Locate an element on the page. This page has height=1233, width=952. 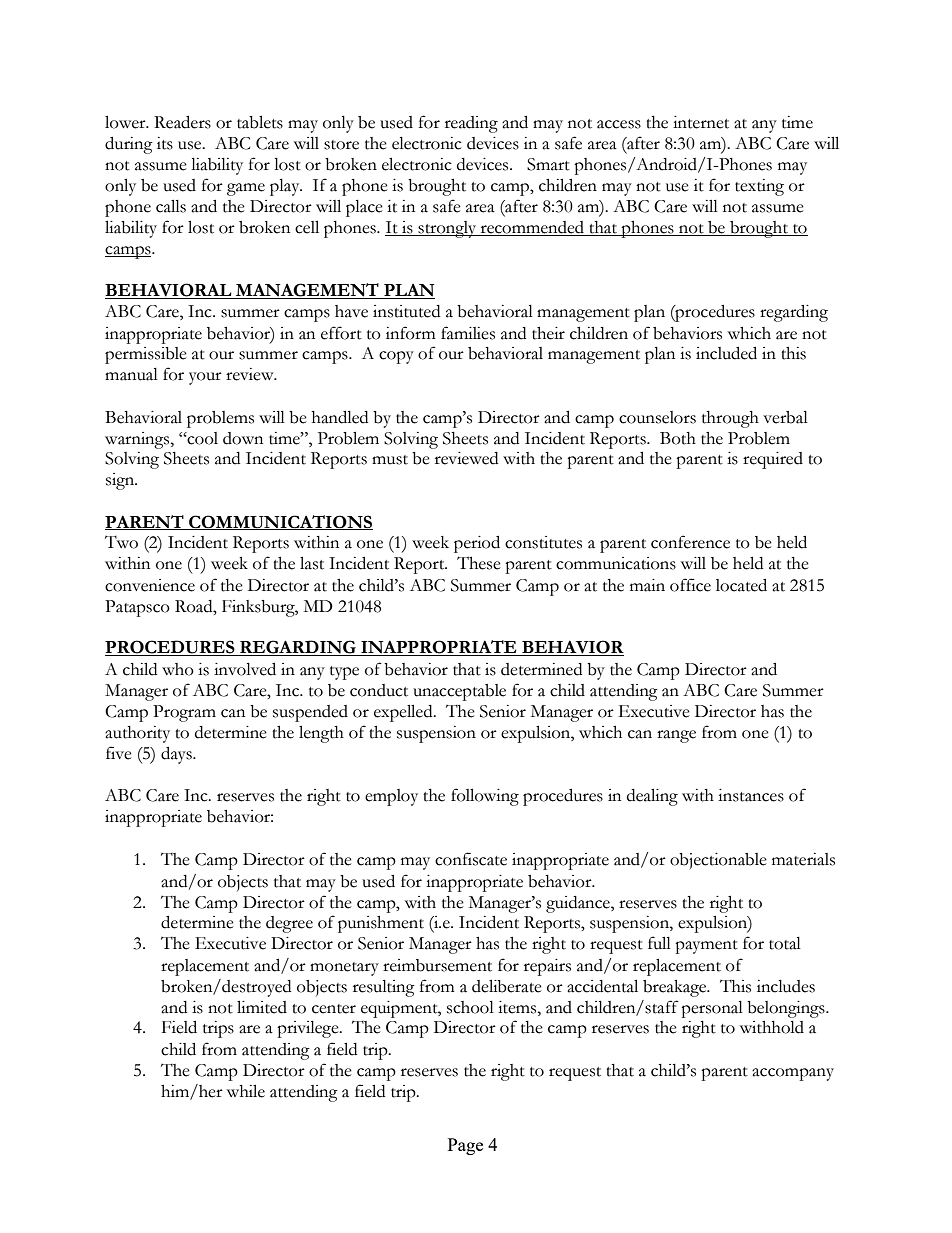
internet is located at coordinates (701, 122).
